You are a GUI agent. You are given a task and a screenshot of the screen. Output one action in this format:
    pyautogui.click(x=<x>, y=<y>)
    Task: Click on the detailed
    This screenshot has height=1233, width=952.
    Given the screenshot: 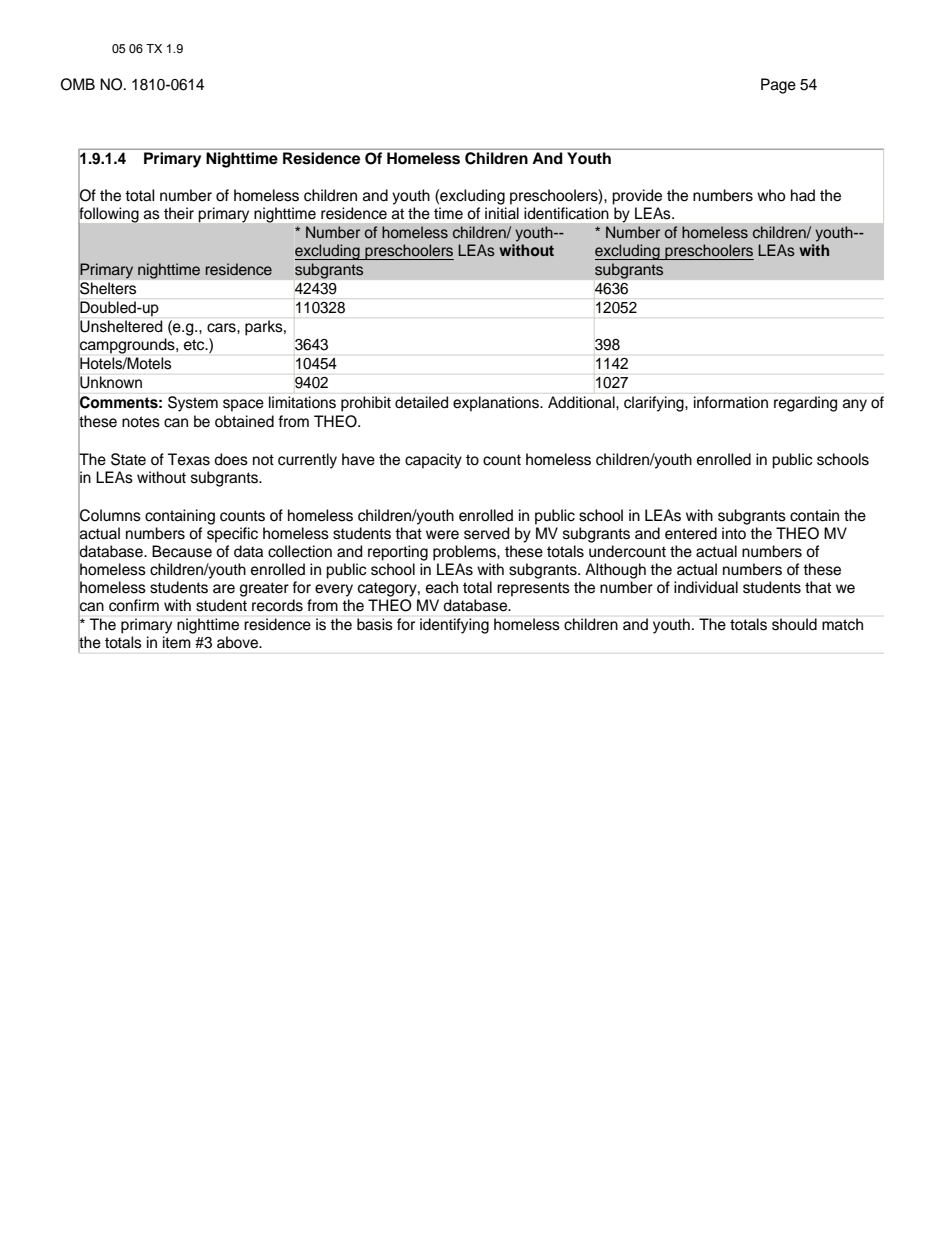 What is the action you would take?
    pyautogui.click(x=421, y=402)
